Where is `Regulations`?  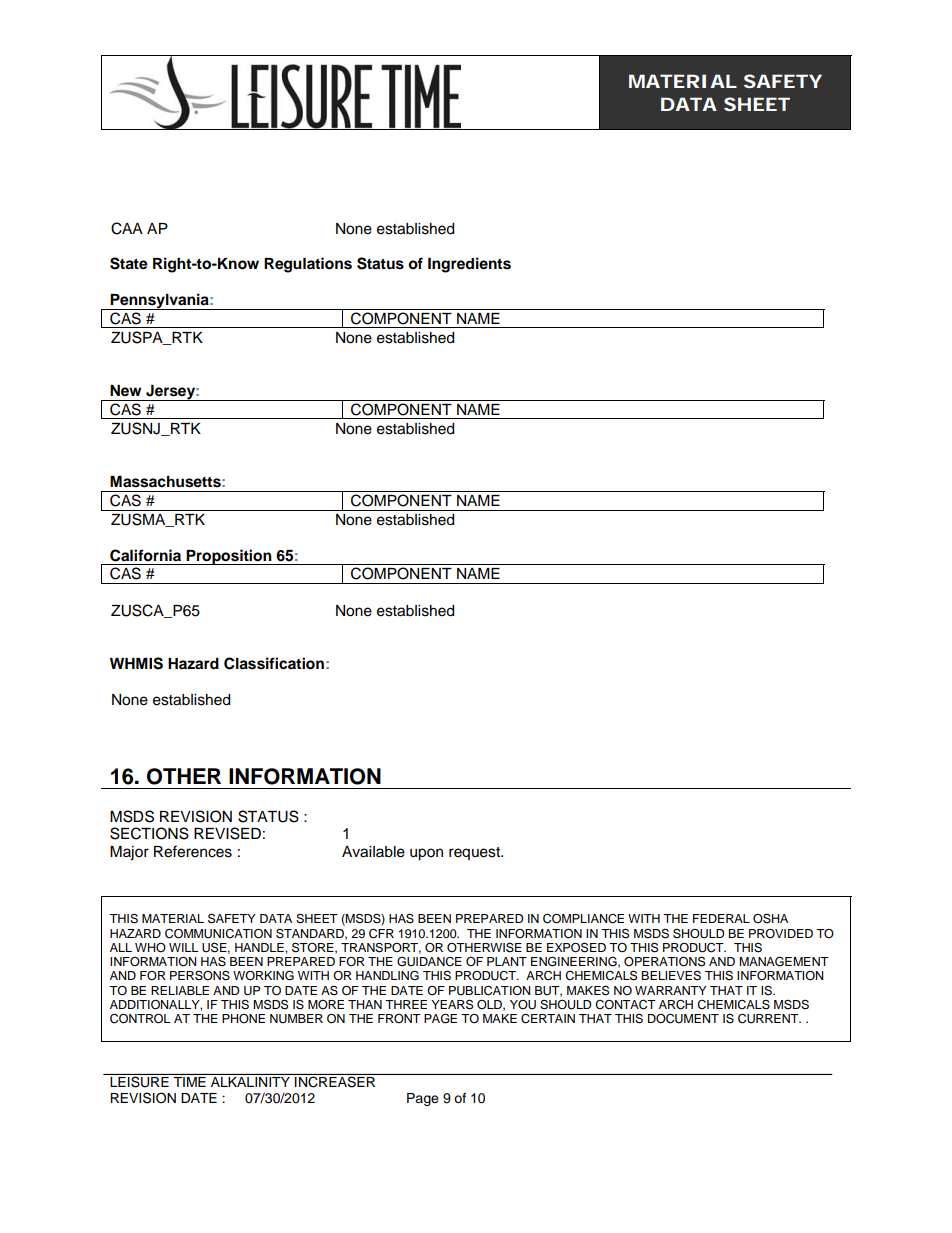 Regulations is located at coordinates (308, 265).
